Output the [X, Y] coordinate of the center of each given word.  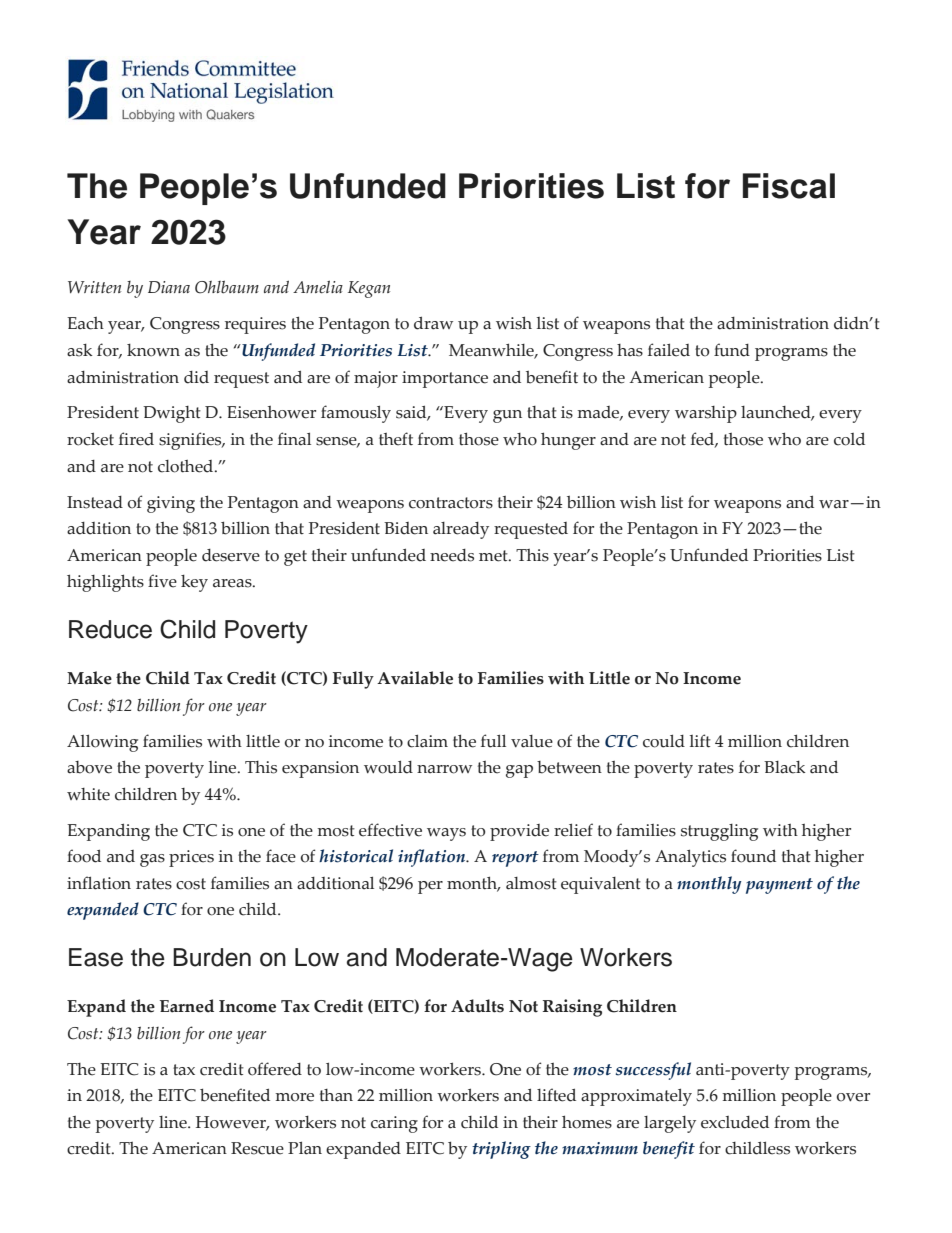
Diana [169, 287]
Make [89, 678]
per [430, 887]
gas [152, 860]
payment [779, 886]
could [664, 741]
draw [433, 323]
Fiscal [789, 186]
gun [507, 416]
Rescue [257, 1148]
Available [415, 678]
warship [706, 414]
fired [136, 439]
